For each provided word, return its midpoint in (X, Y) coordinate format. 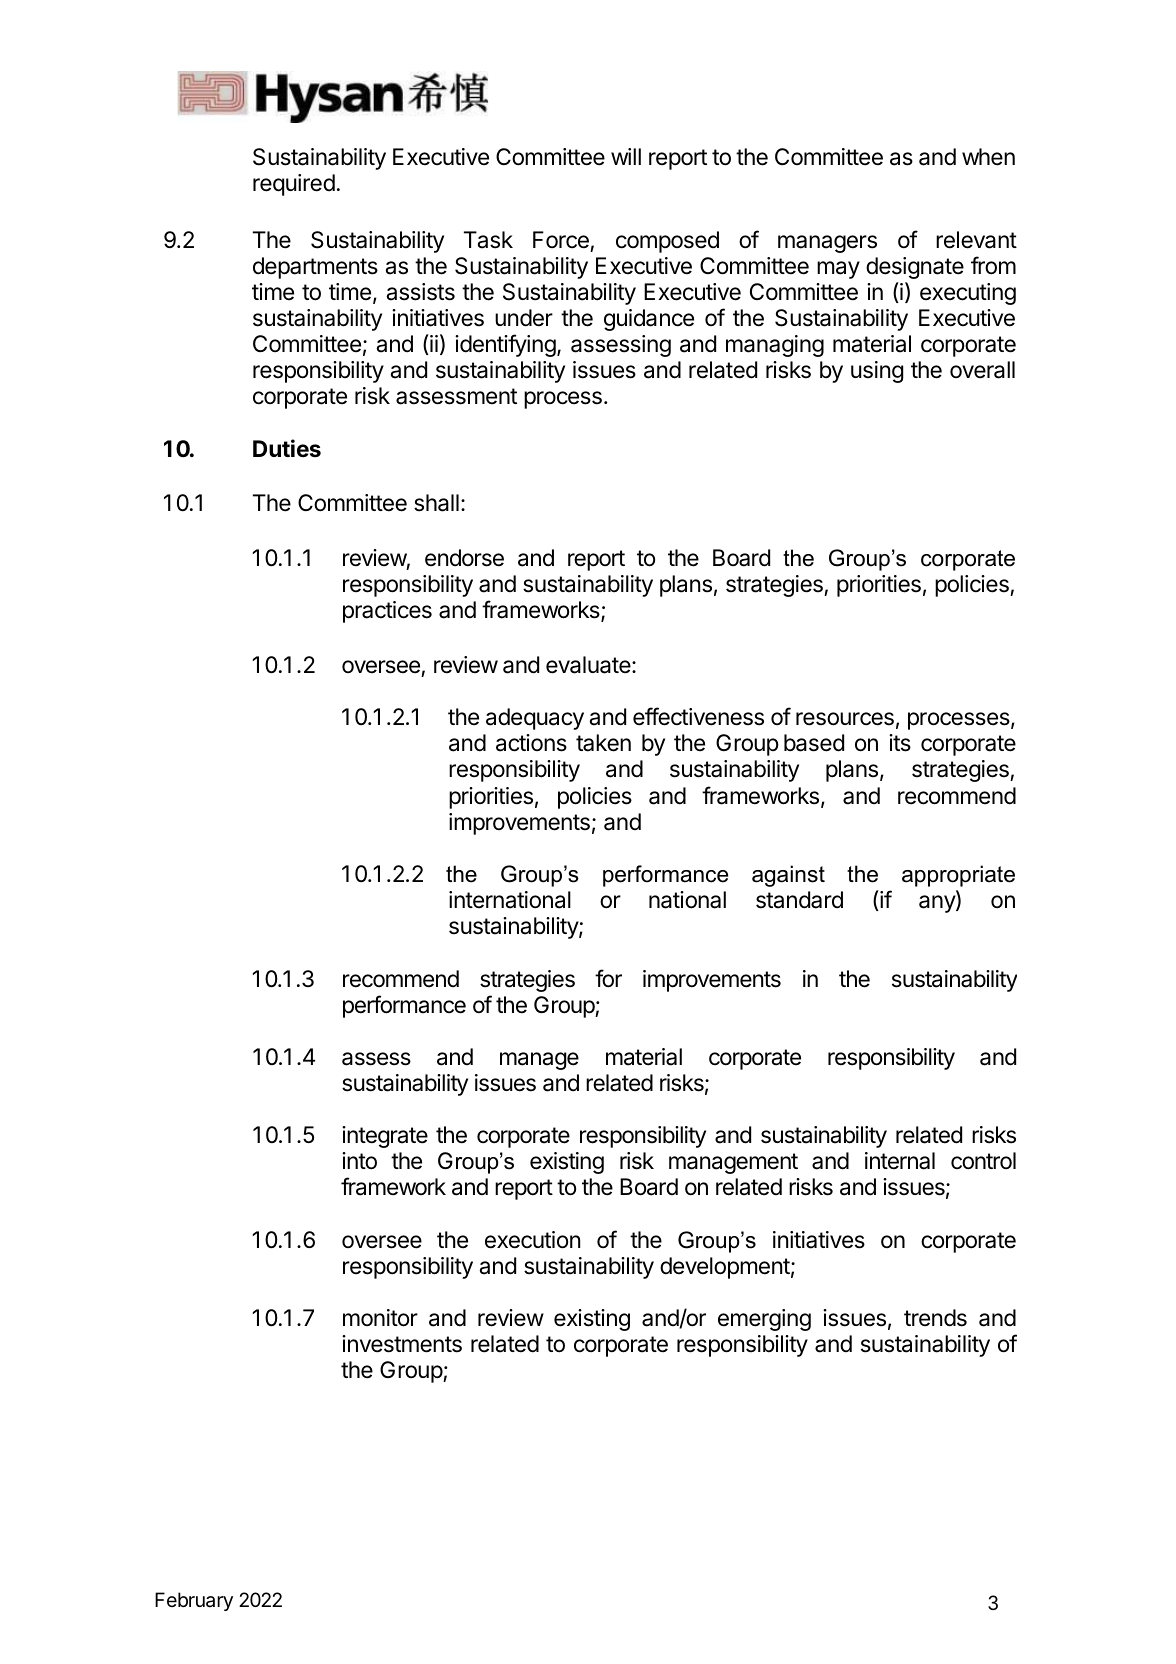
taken (603, 743)
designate (915, 268)
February (194, 1601)
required (294, 185)
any (938, 904)
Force (561, 240)
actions (531, 743)
